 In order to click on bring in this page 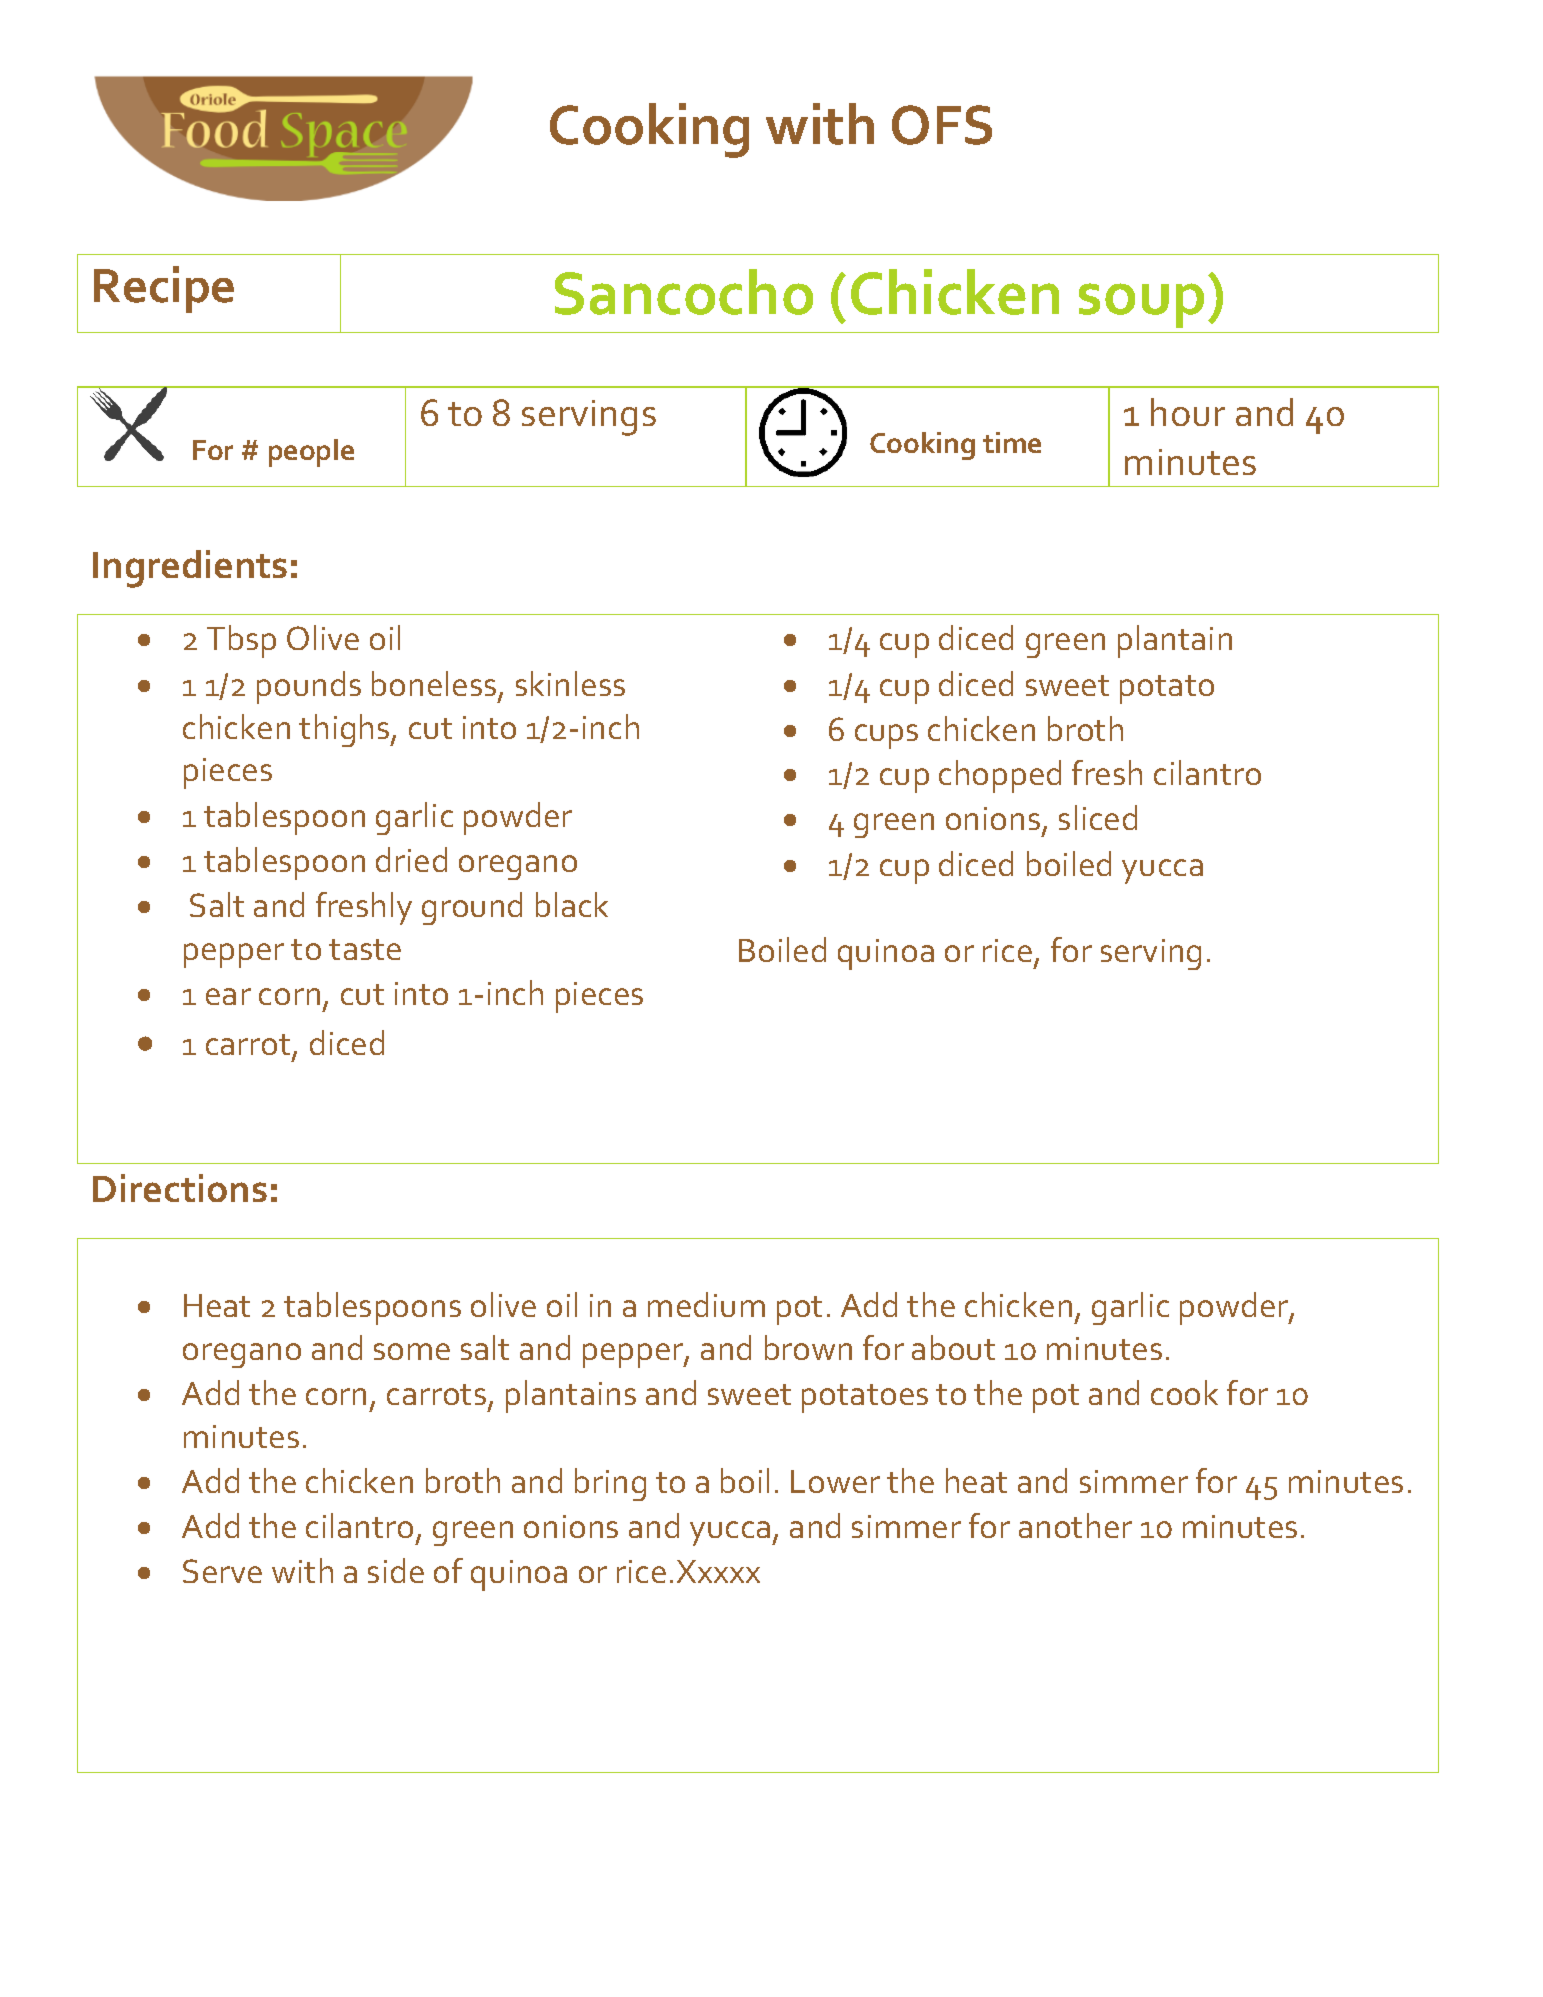, I will do `click(610, 1484)`.
